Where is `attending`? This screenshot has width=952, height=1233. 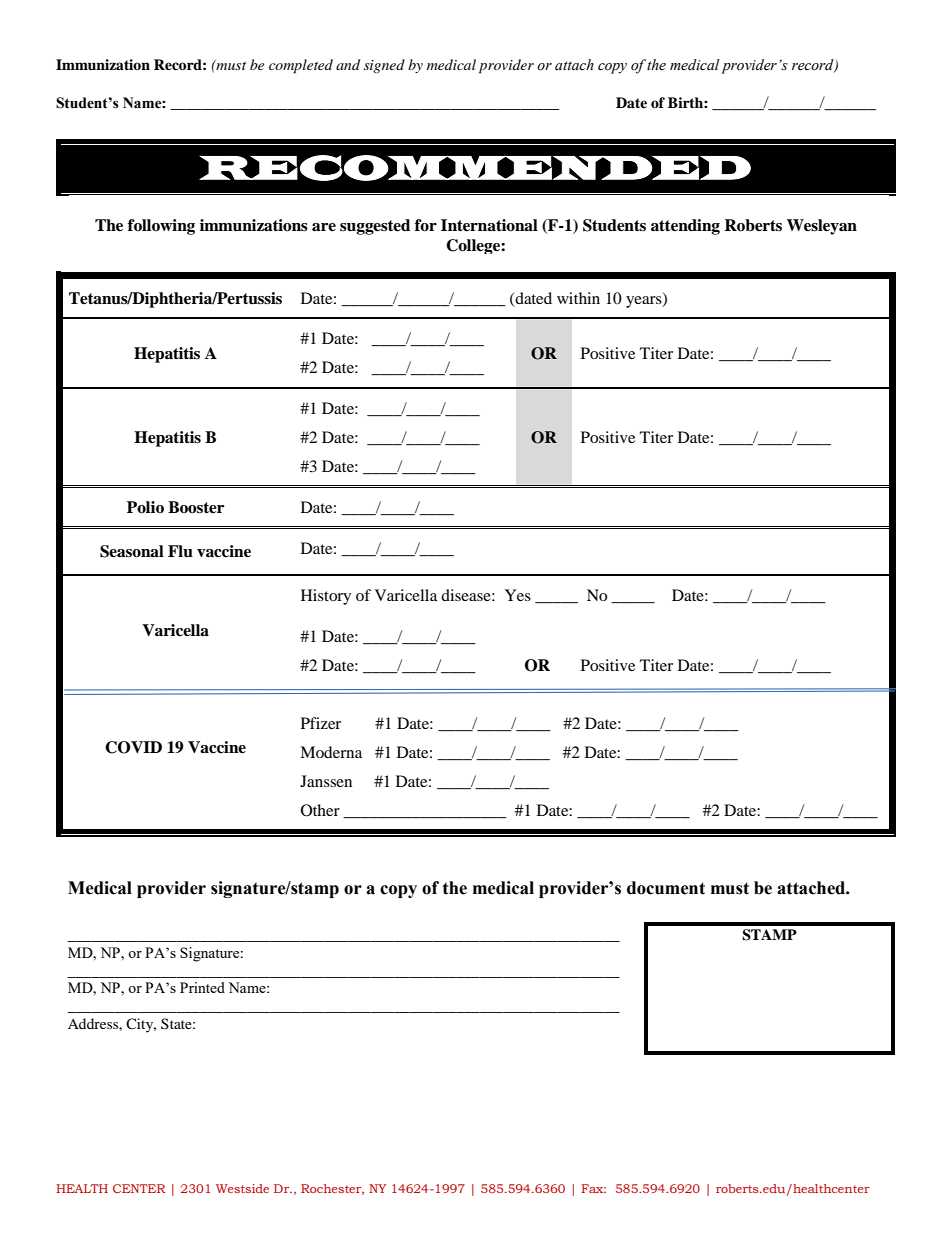
attending is located at coordinates (685, 227).
